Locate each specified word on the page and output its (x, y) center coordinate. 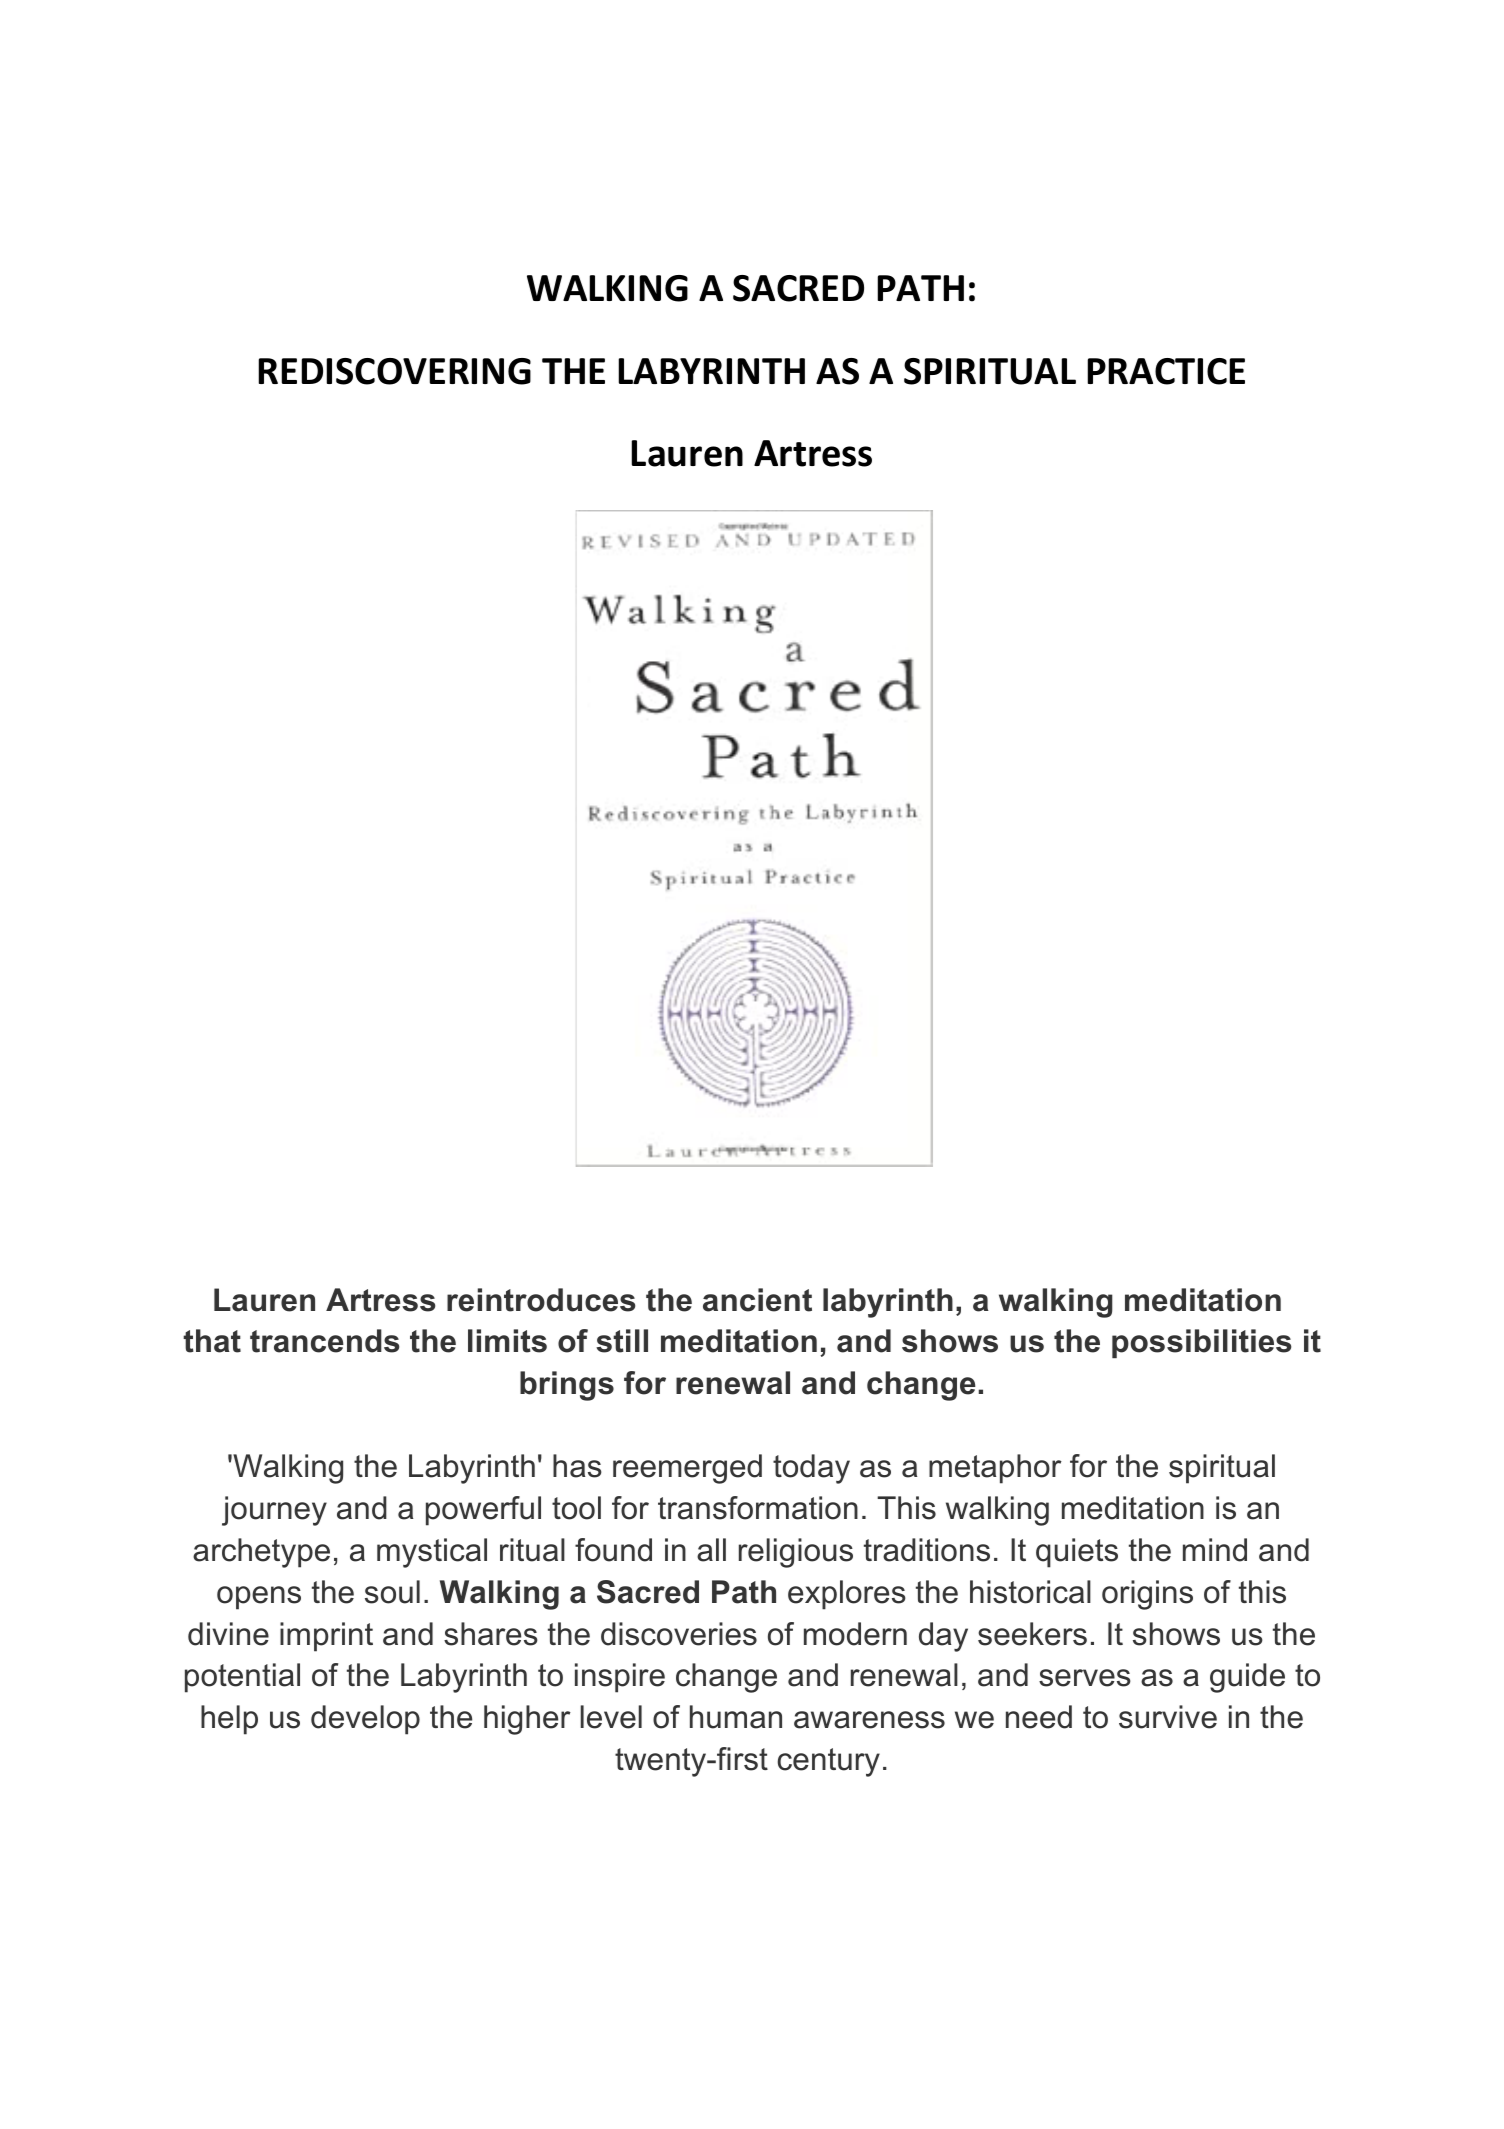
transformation (758, 1508)
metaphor (995, 1469)
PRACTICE (1166, 371)
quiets (1077, 1553)
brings (567, 1386)
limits (507, 1341)
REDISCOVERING (394, 371)
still (622, 1341)
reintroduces (541, 1300)
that (212, 1341)
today (811, 1469)
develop (365, 1720)
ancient (757, 1300)
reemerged (687, 1469)
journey (274, 1511)
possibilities (1201, 1343)
